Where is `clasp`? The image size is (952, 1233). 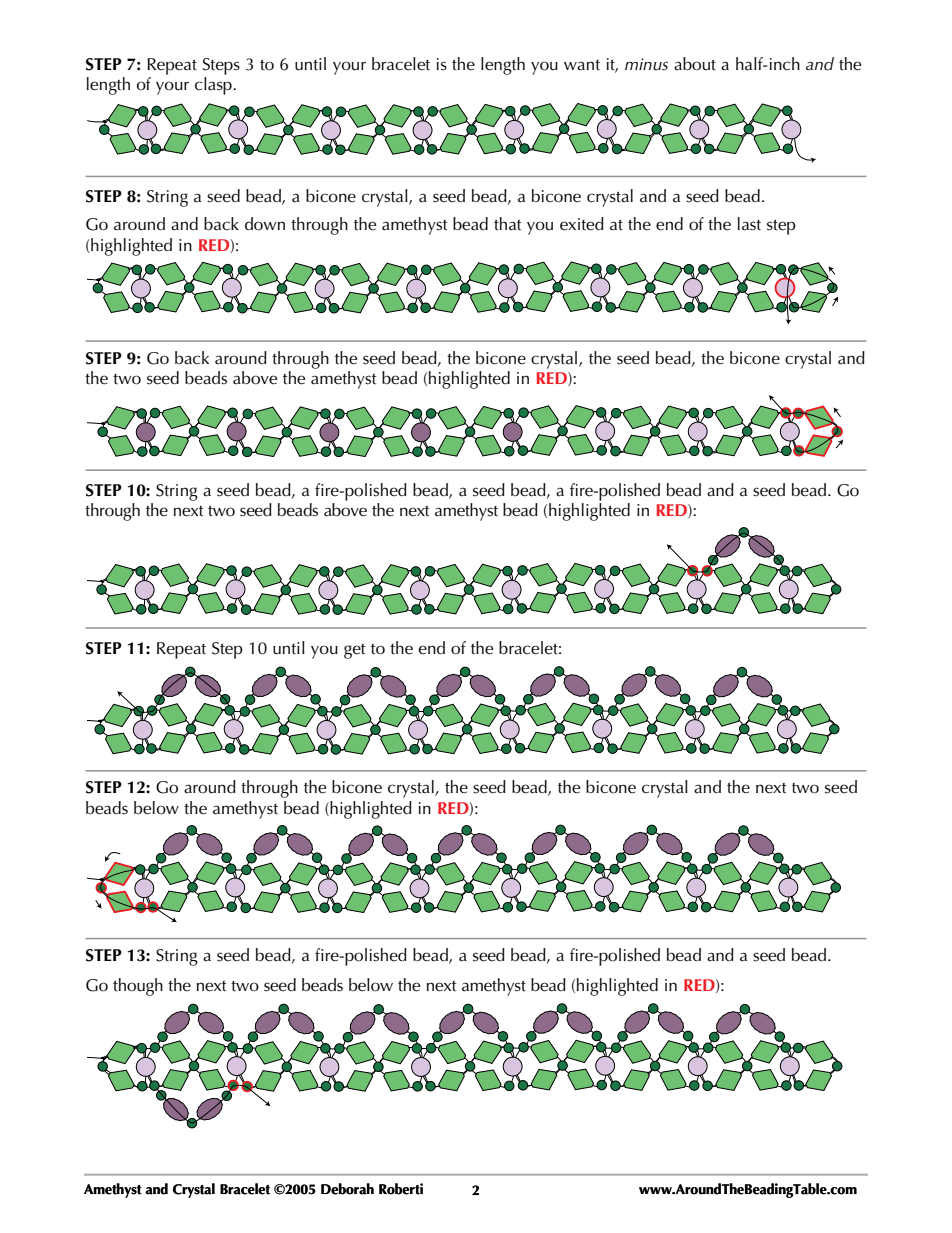
clasp is located at coordinates (214, 86).
